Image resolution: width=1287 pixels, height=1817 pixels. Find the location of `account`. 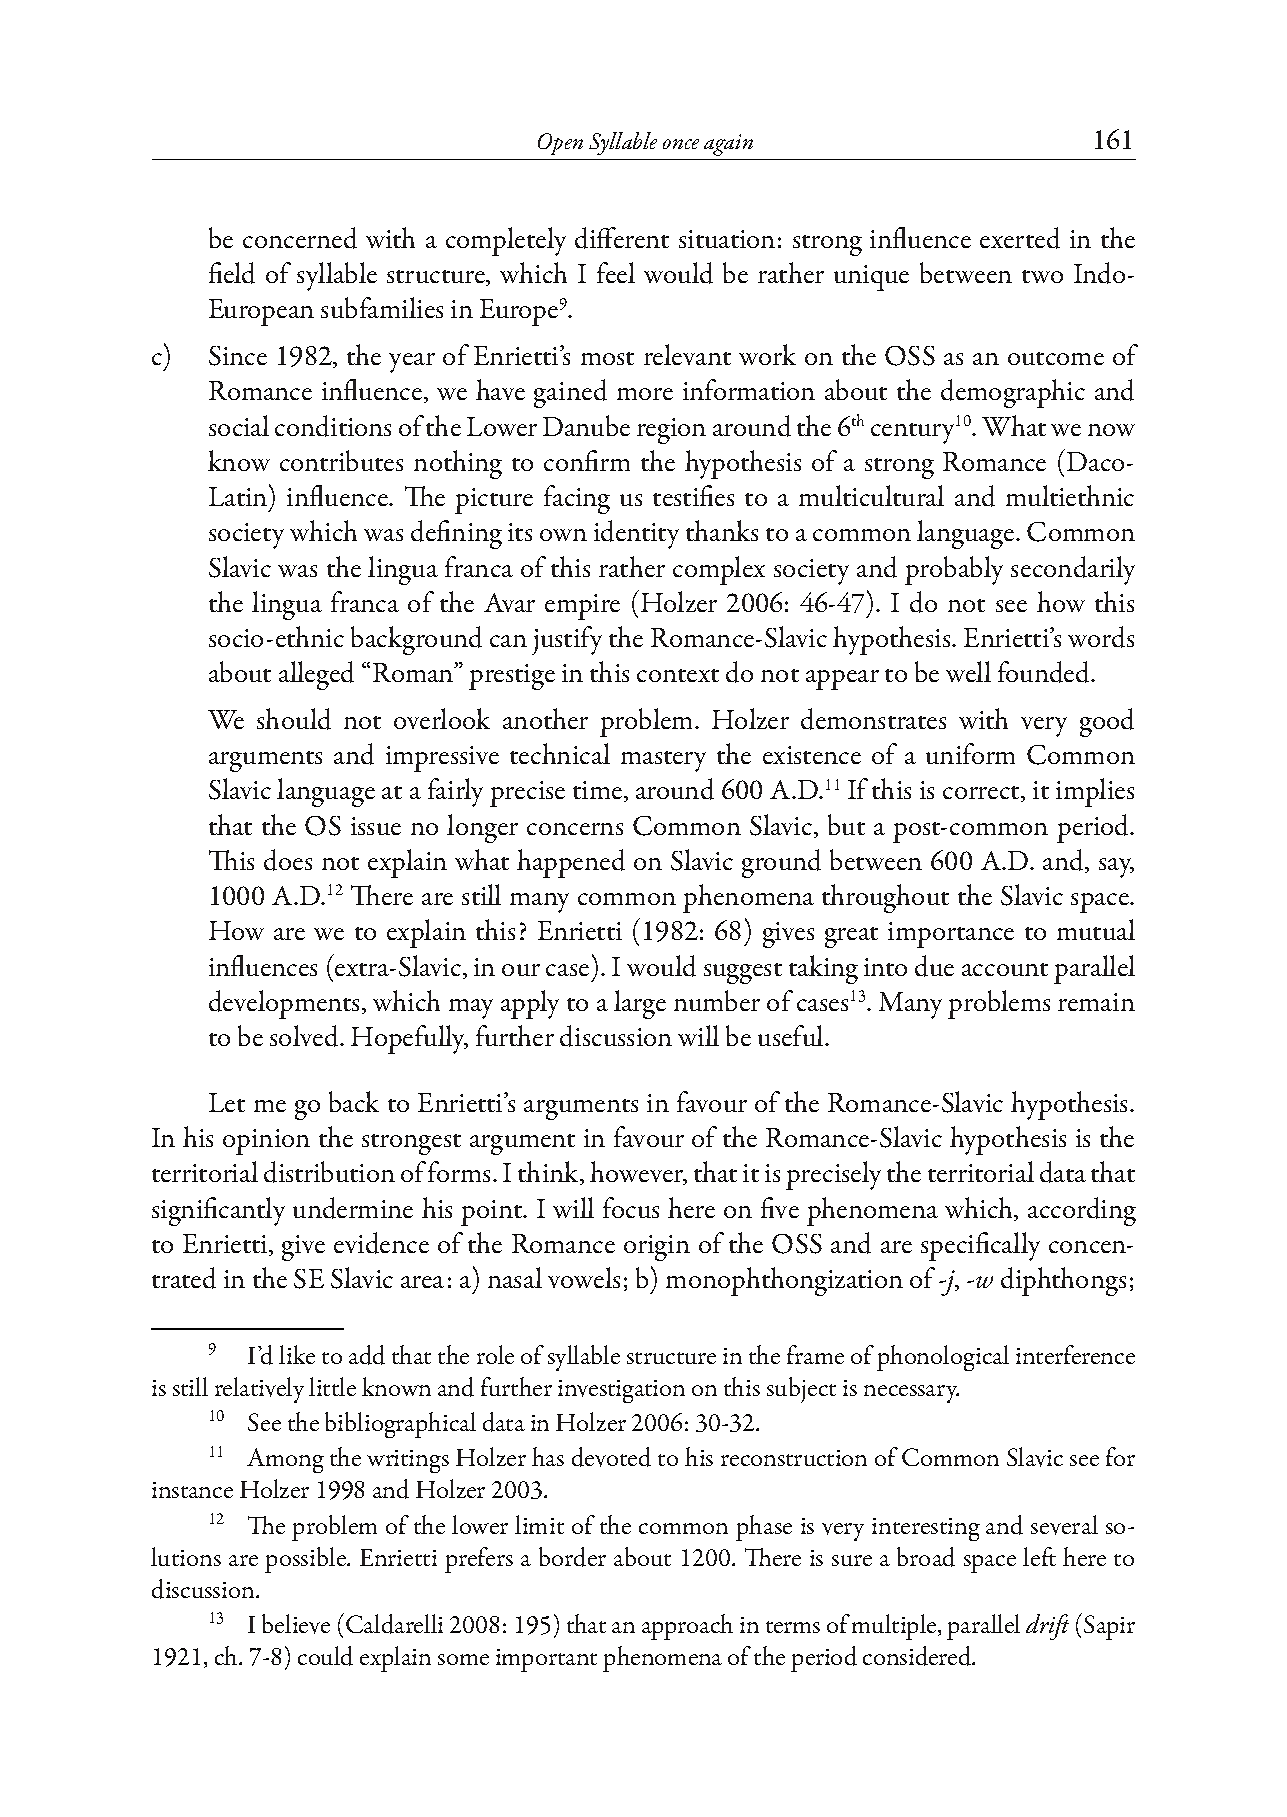

account is located at coordinates (1005, 969).
